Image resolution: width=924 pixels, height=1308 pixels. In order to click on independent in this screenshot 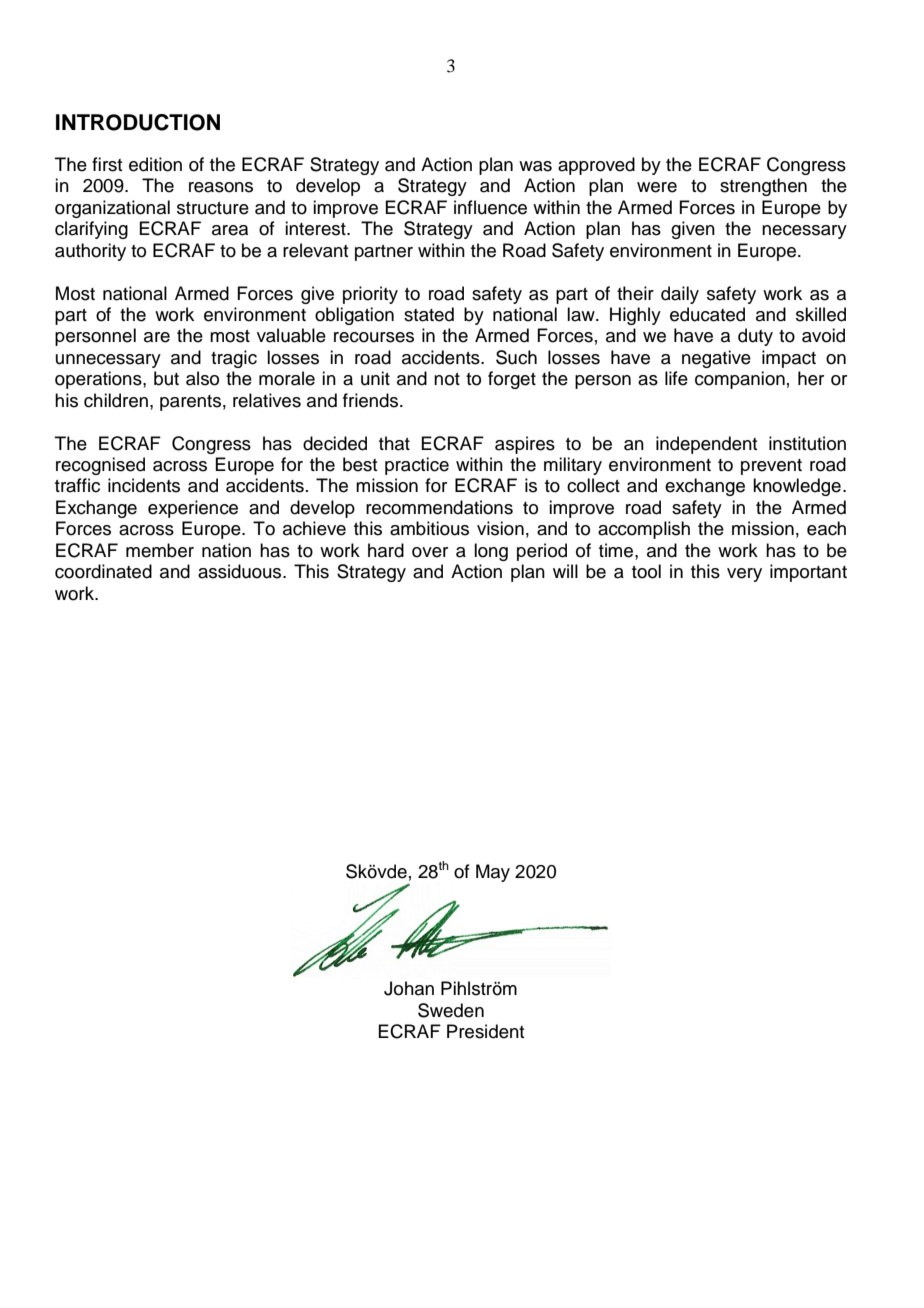, I will do `click(706, 445)`.
